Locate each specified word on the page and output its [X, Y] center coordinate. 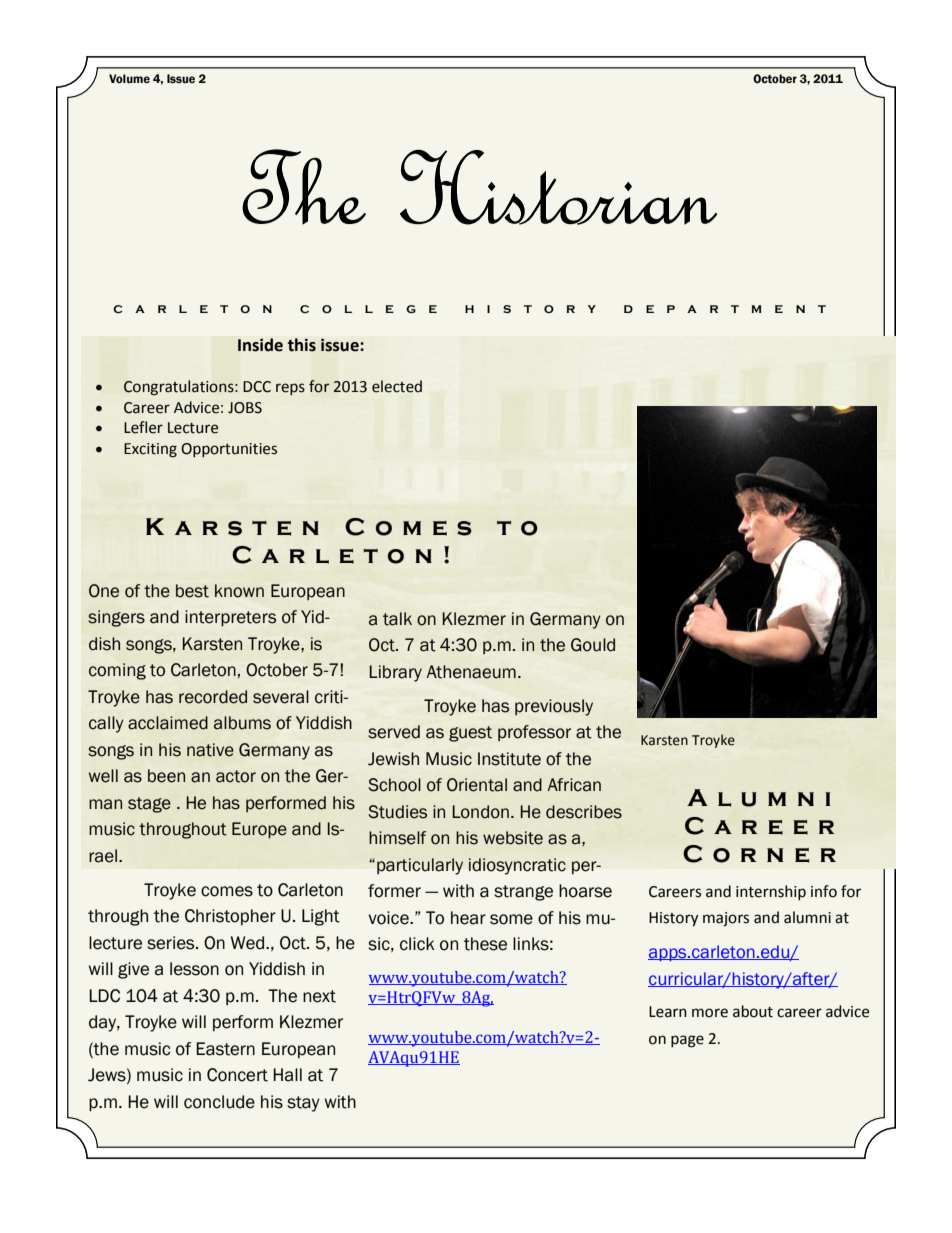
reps [290, 389]
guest [470, 734]
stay [303, 1104]
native [210, 750]
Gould [593, 645]
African [574, 785]
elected [397, 386]
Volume [129, 78]
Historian [558, 187]
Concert [237, 1075]
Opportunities [229, 450]
